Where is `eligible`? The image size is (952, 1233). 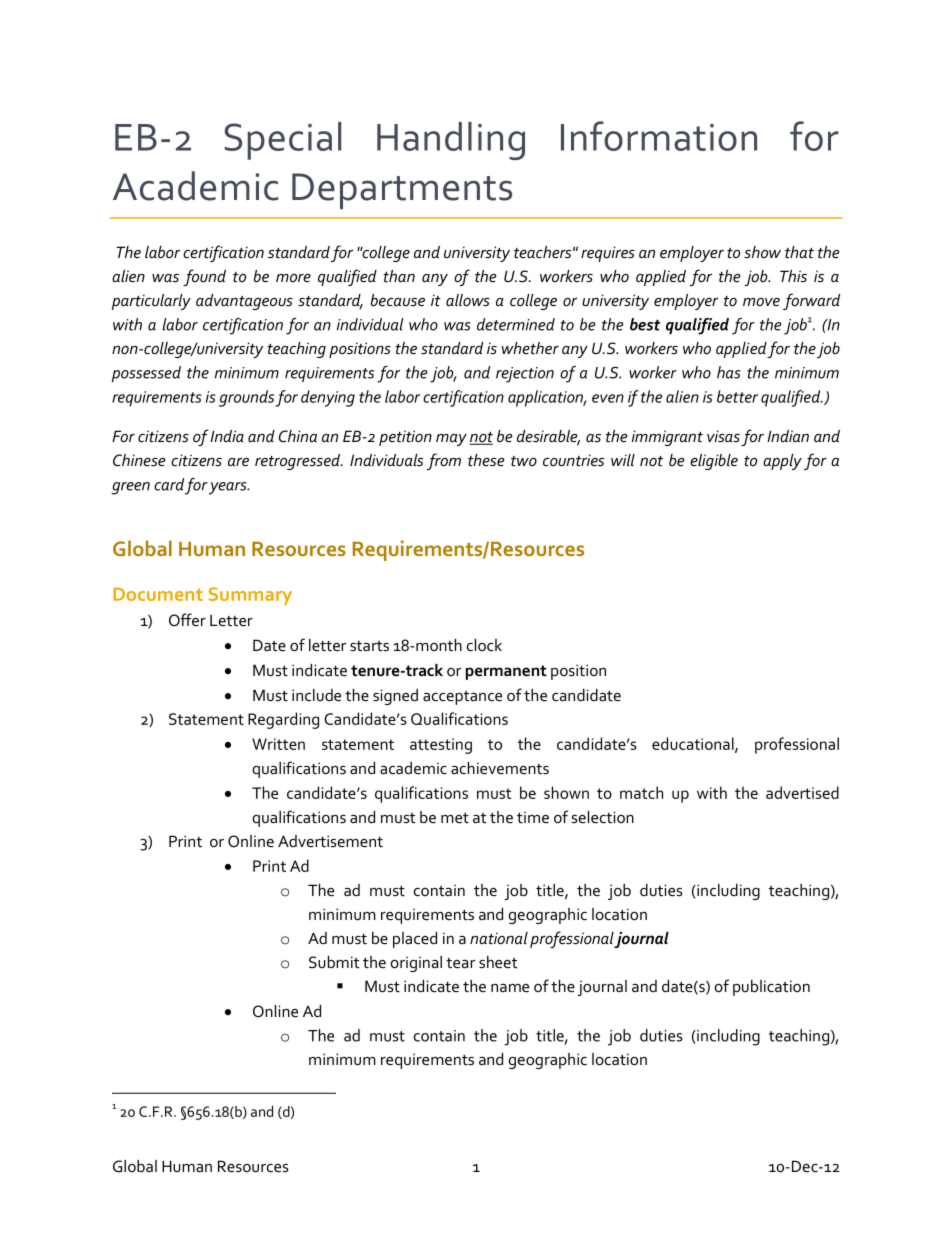 eligible is located at coordinates (714, 462).
